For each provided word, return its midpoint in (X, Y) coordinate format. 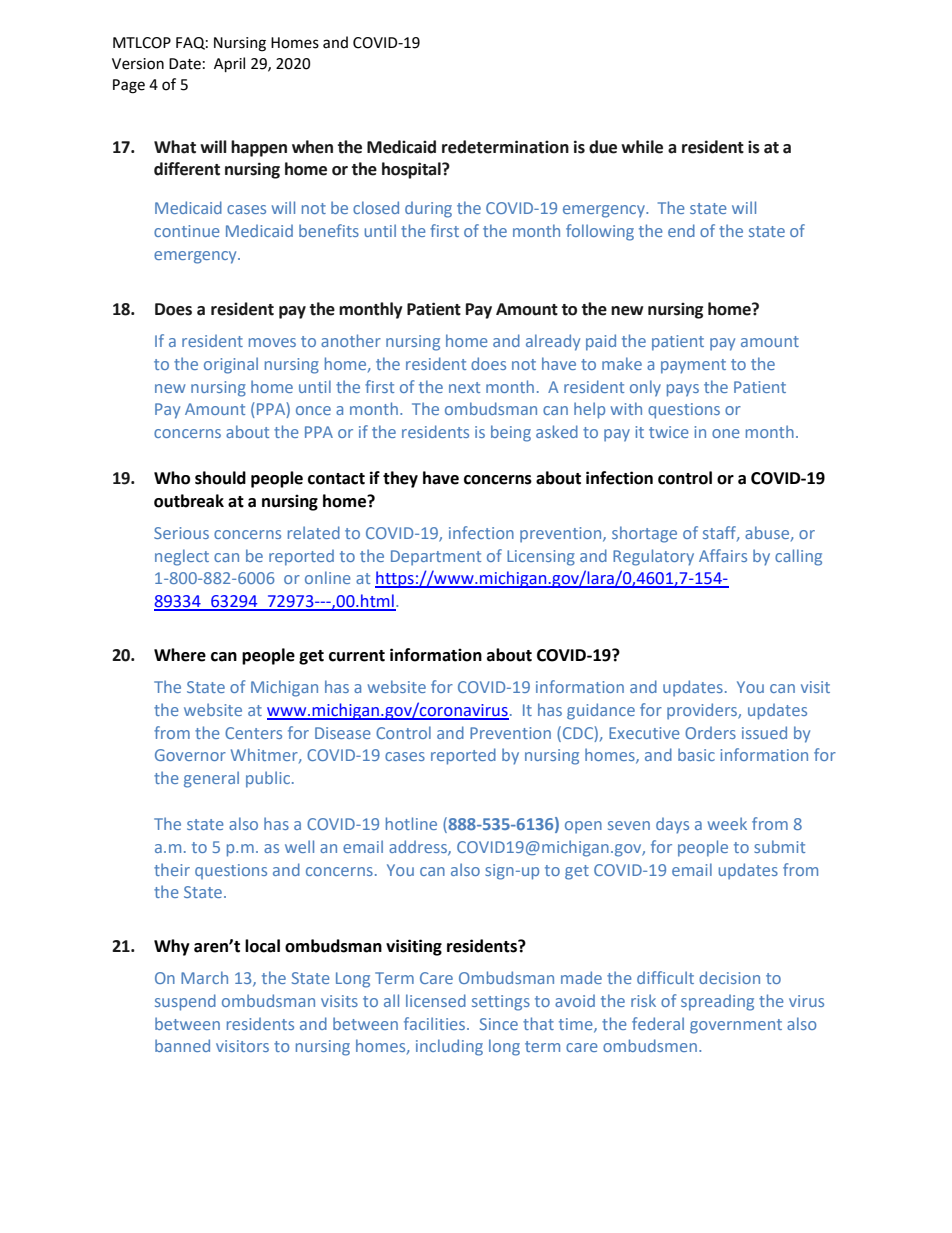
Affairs (723, 555)
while (642, 147)
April (229, 64)
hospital (412, 170)
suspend (185, 1002)
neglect (182, 557)
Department (436, 558)
